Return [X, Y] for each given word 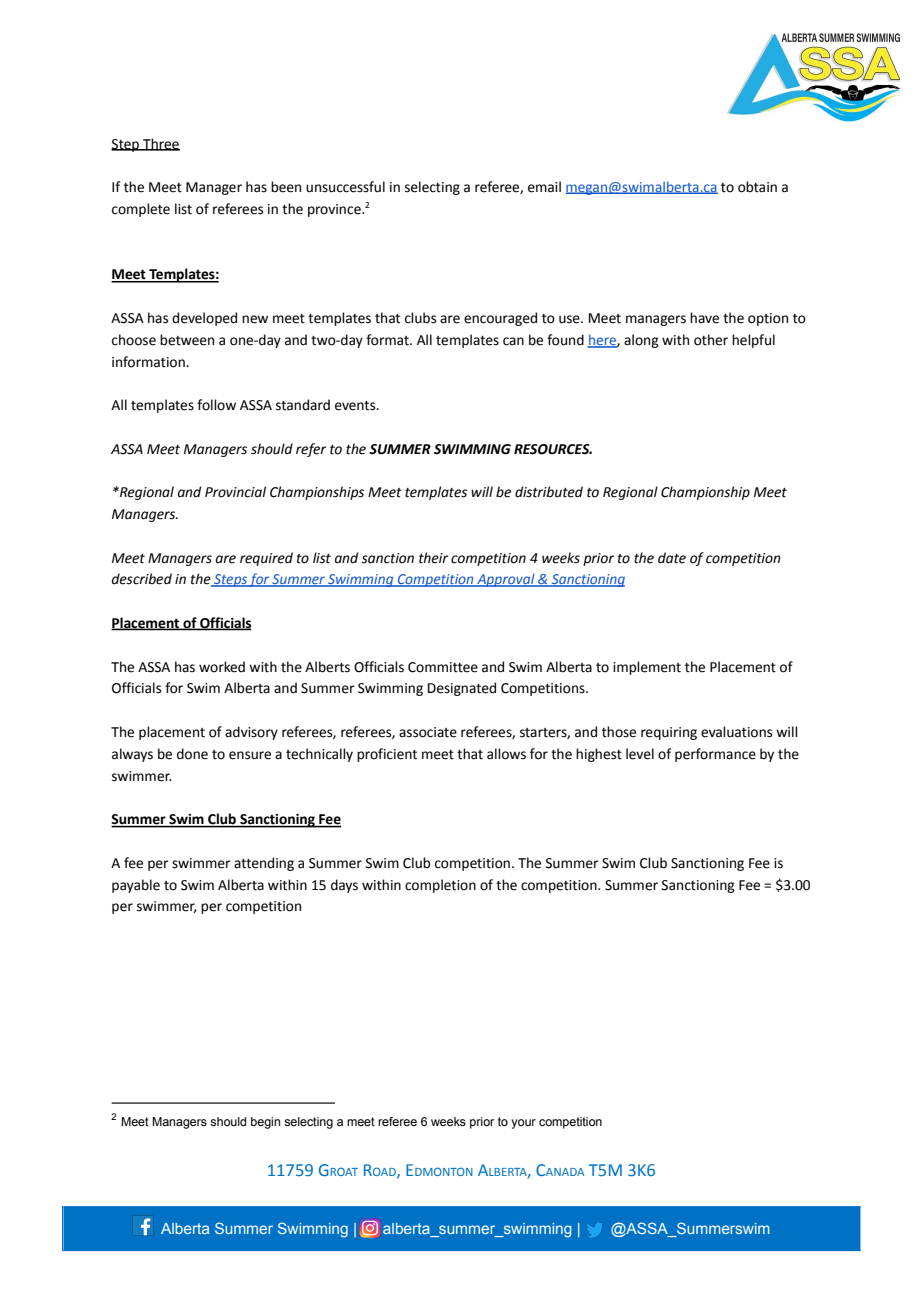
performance [715, 755]
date [672, 558]
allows [506, 754]
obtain [757, 187]
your [523, 1124]
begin [265, 1123]
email [544, 187]
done [192, 754]
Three [160, 144]
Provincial [235, 492]
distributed [549, 492]
